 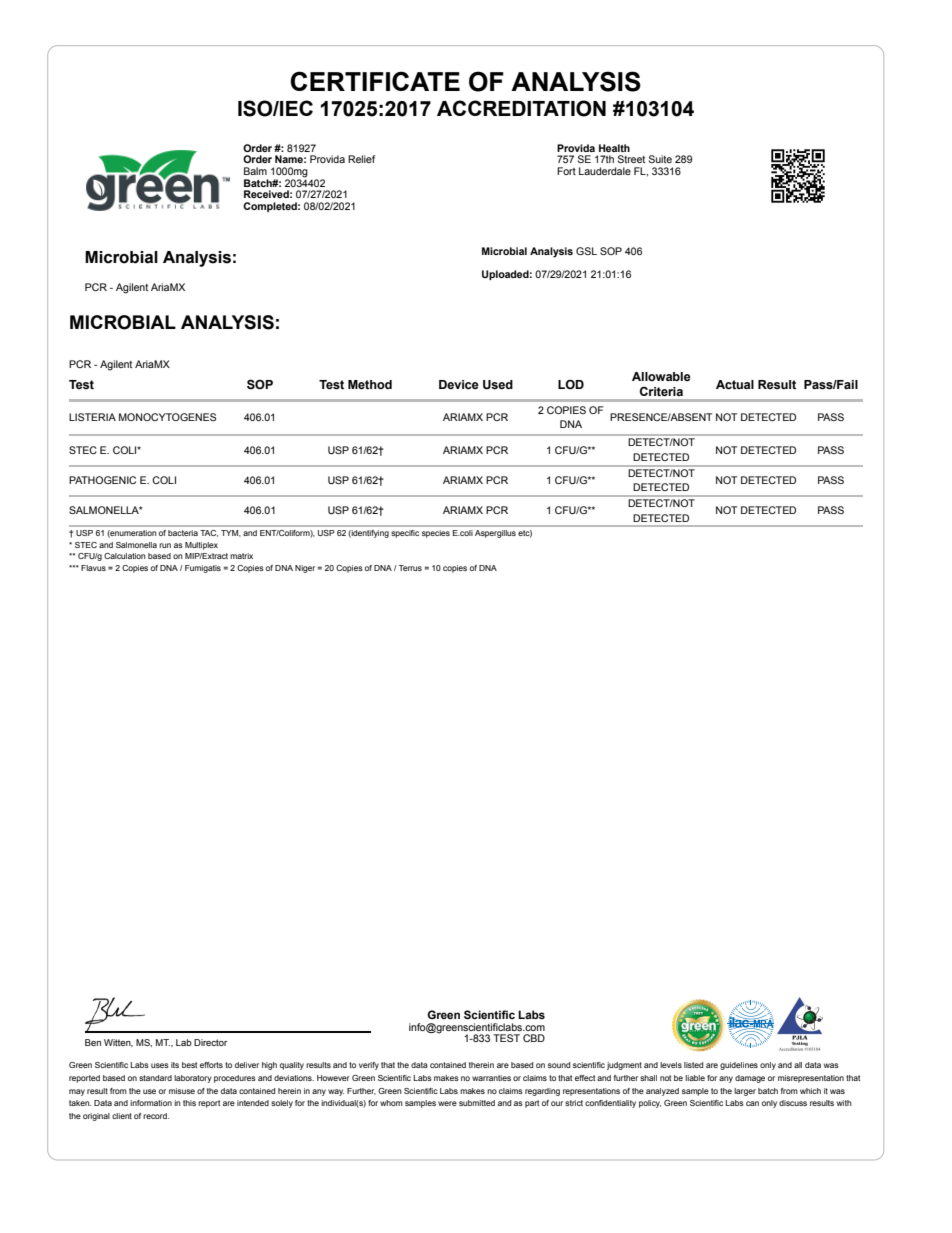 I want to click on ACCREDITATION, so click(x=521, y=108).
